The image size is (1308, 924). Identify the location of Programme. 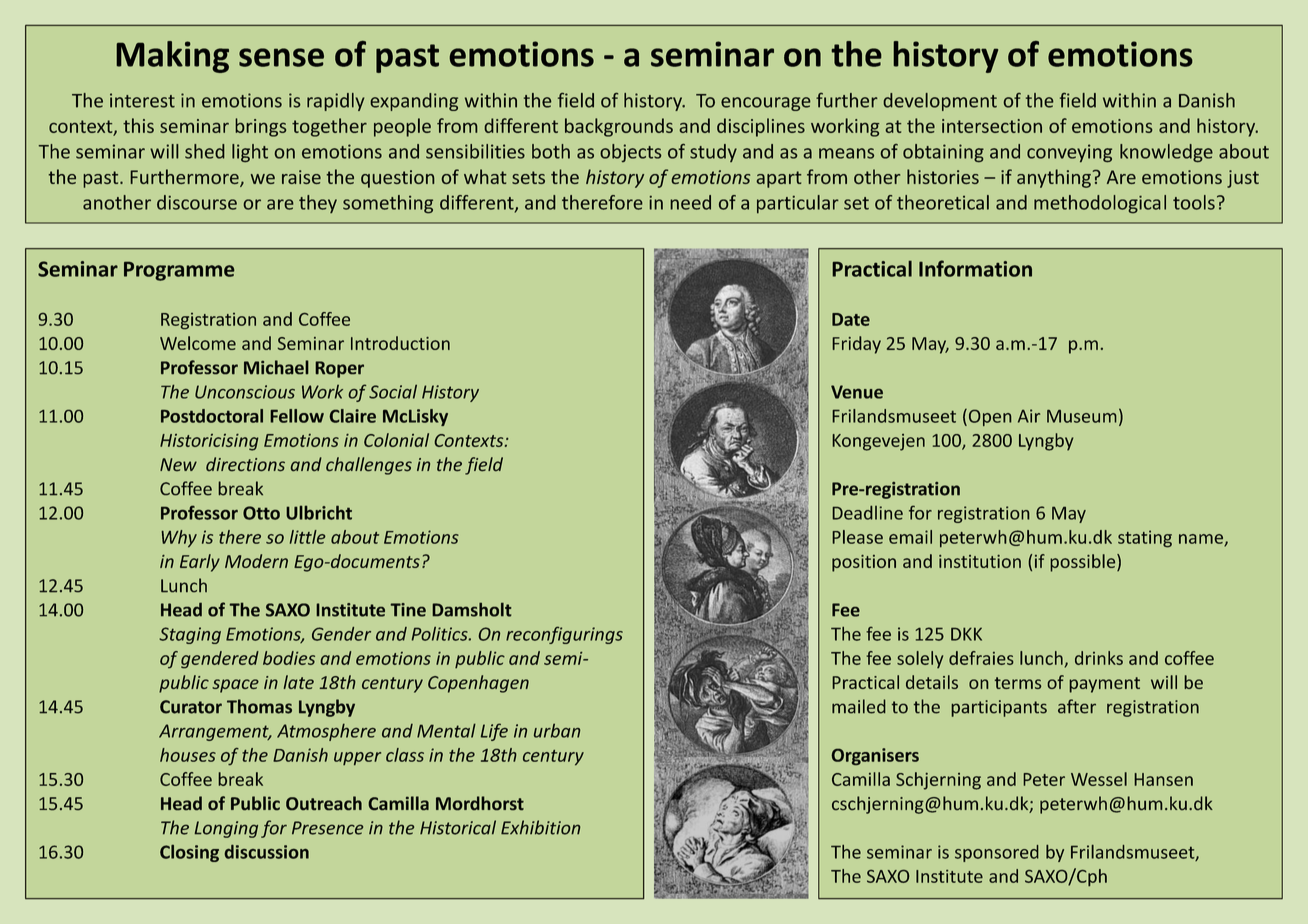
(179, 271).
